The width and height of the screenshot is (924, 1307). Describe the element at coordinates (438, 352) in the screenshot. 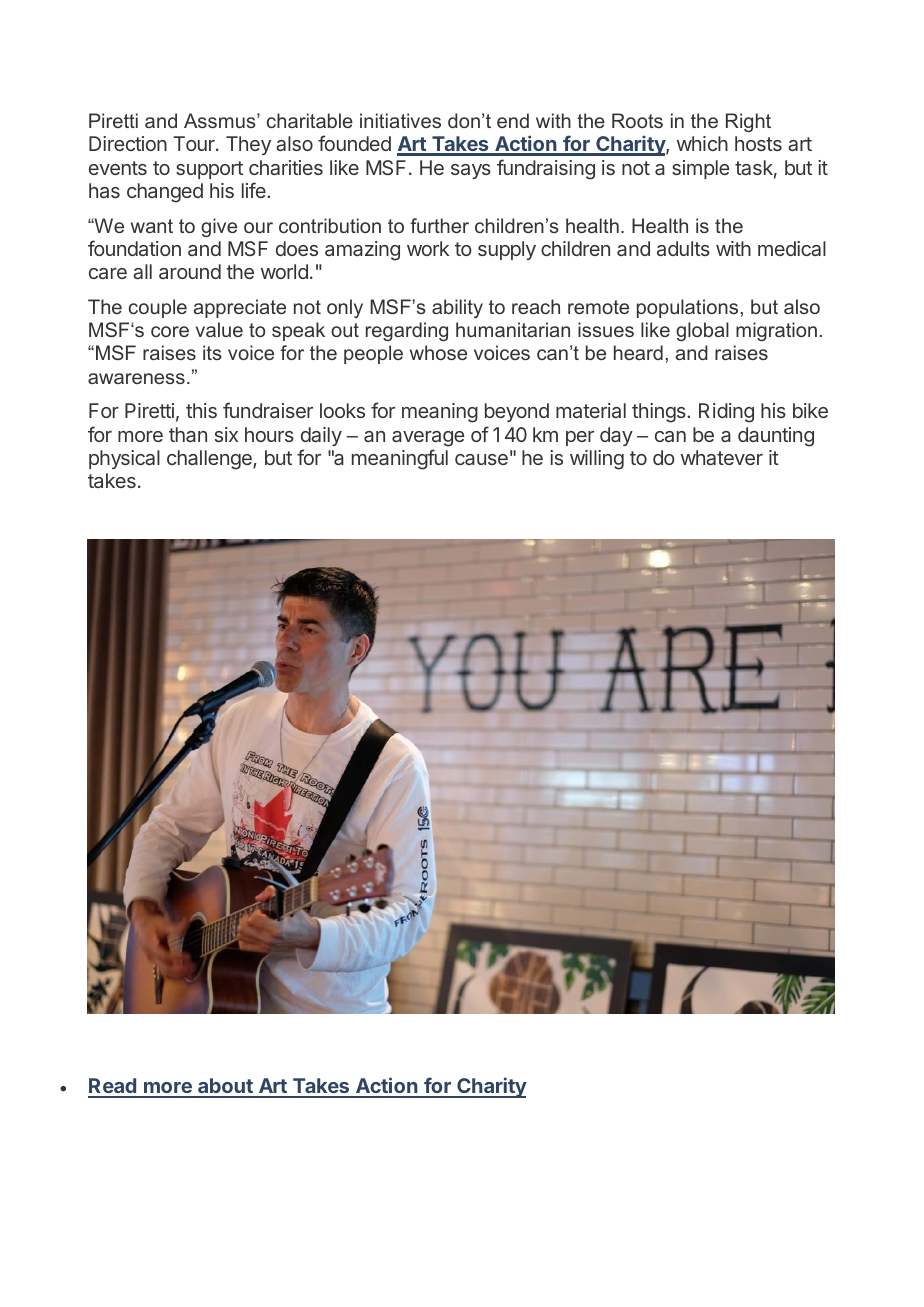

I see `whose` at that location.
